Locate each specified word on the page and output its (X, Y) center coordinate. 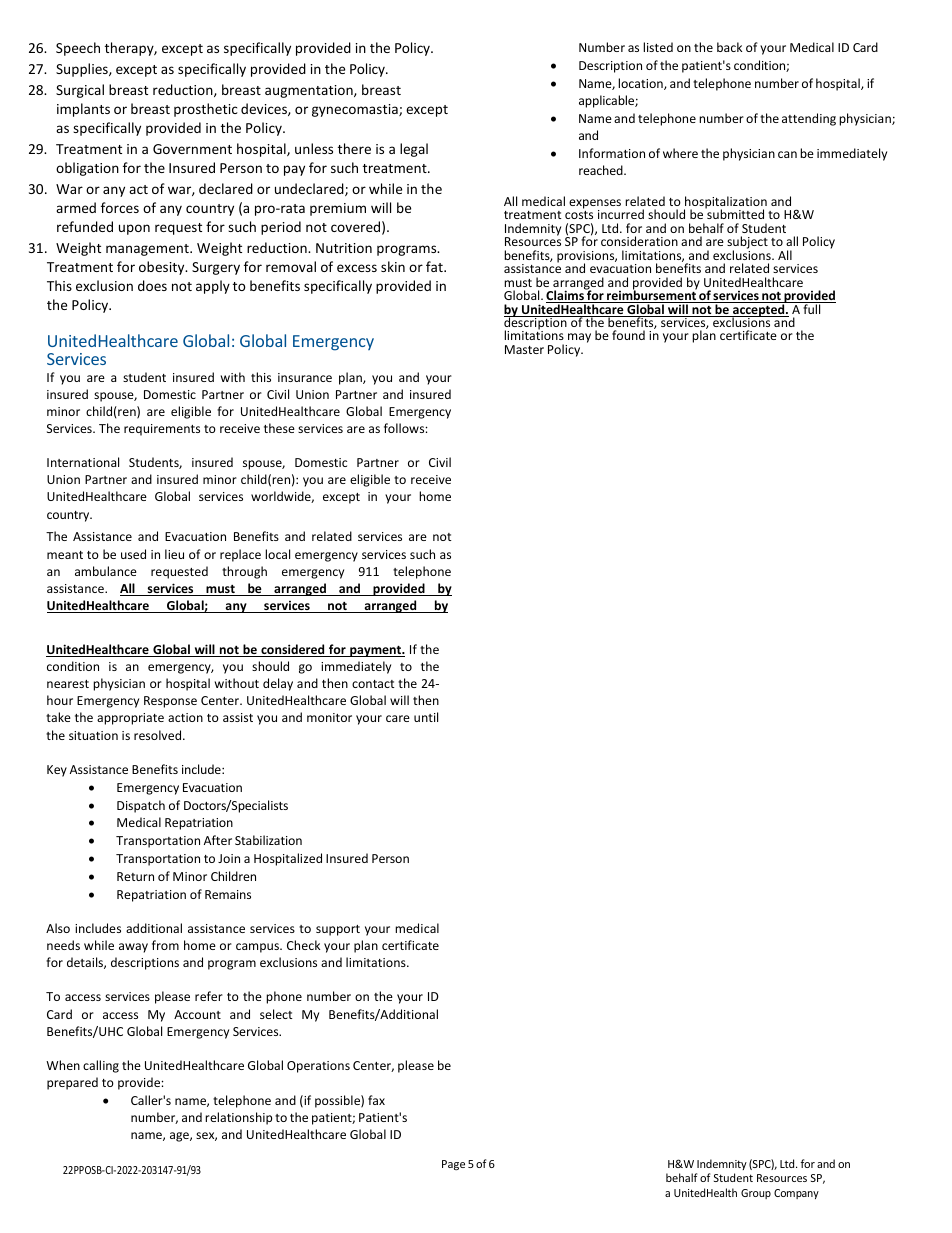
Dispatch (141, 806)
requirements (162, 430)
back (729, 47)
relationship (238, 1118)
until (426, 717)
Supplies (83, 70)
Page (453, 1165)
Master (524, 349)
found (628, 335)
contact (373, 684)
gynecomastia (356, 110)
